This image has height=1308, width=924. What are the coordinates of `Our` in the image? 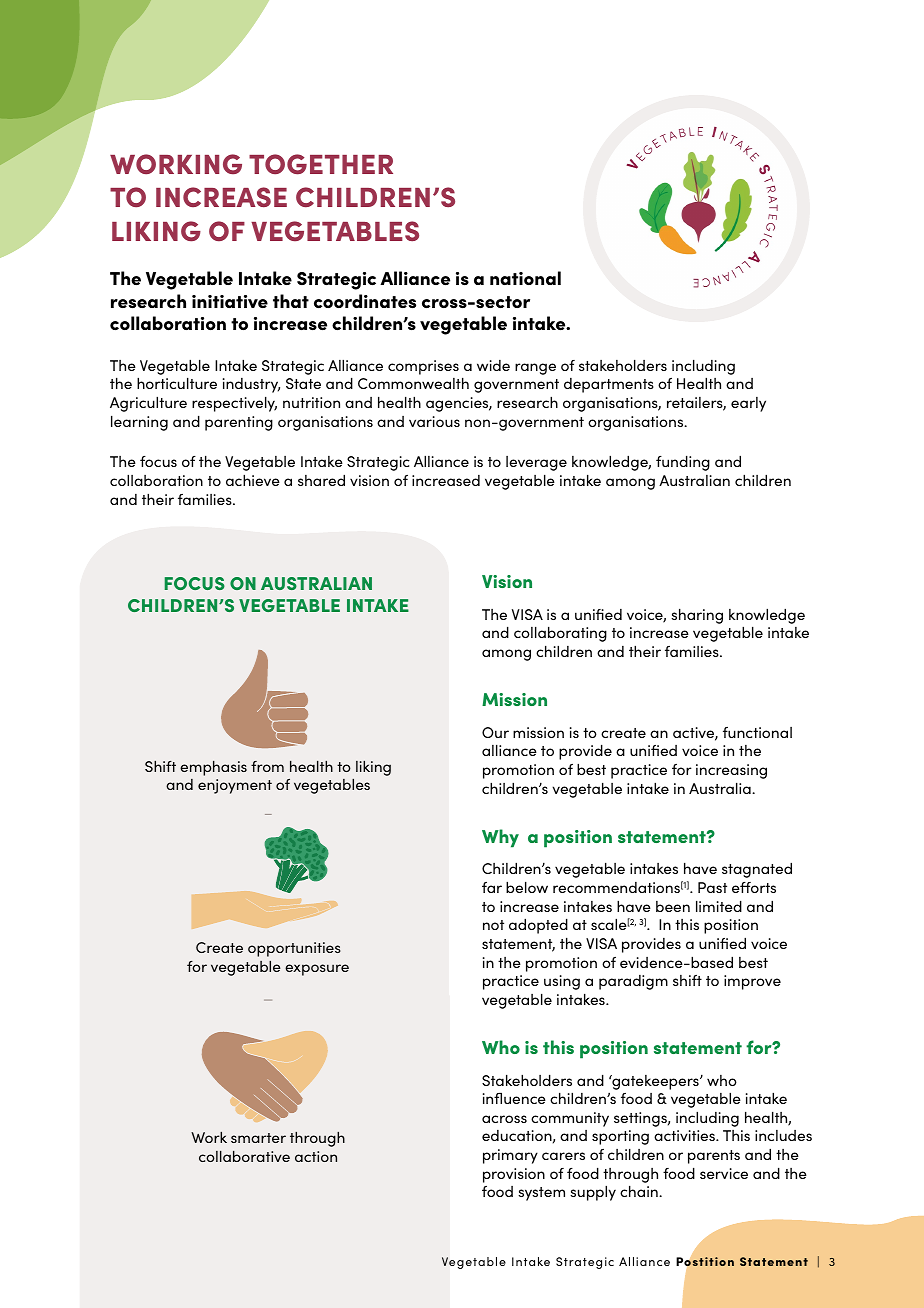 It's located at (495, 732).
